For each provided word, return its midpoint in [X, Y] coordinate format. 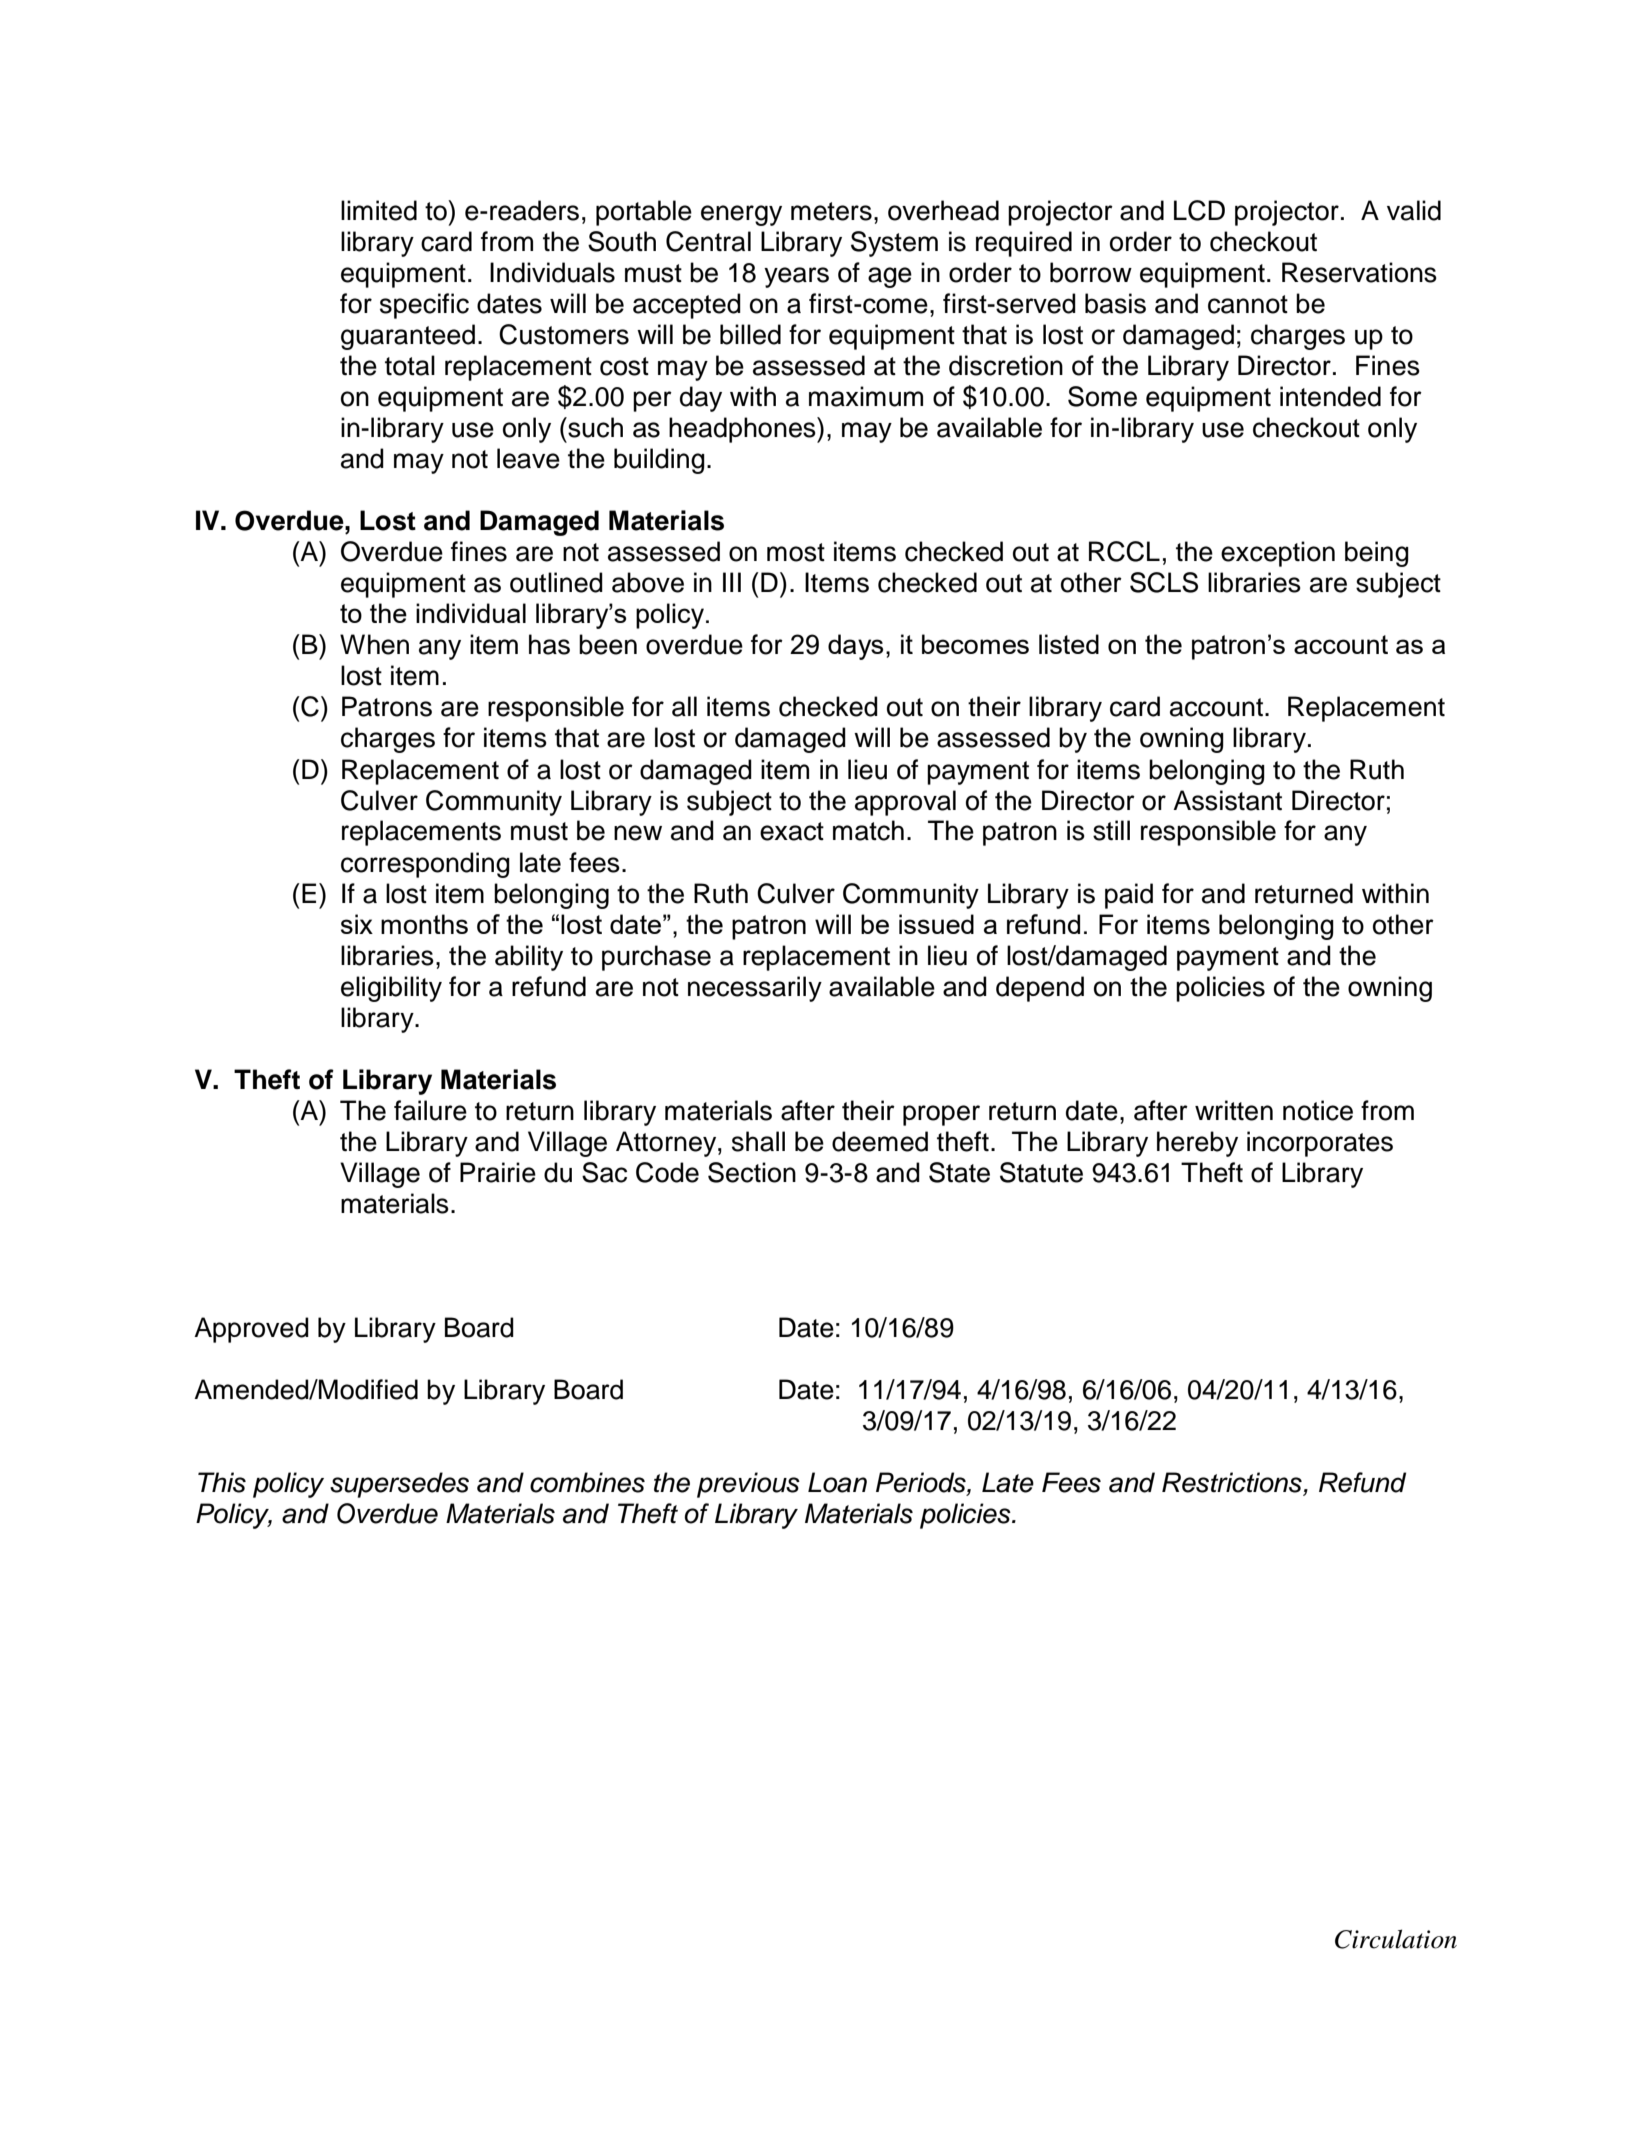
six [357, 924]
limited [379, 210]
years [796, 277]
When [374, 644]
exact [792, 831]
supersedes [399, 1485]
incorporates [1320, 1144]
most [796, 552]
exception [1278, 554]
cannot [1248, 304]
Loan [837, 1482]
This [222, 1482]
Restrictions [1233, 1483]
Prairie [498, 1172]
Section [752, 1172]
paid [1129, 896]
